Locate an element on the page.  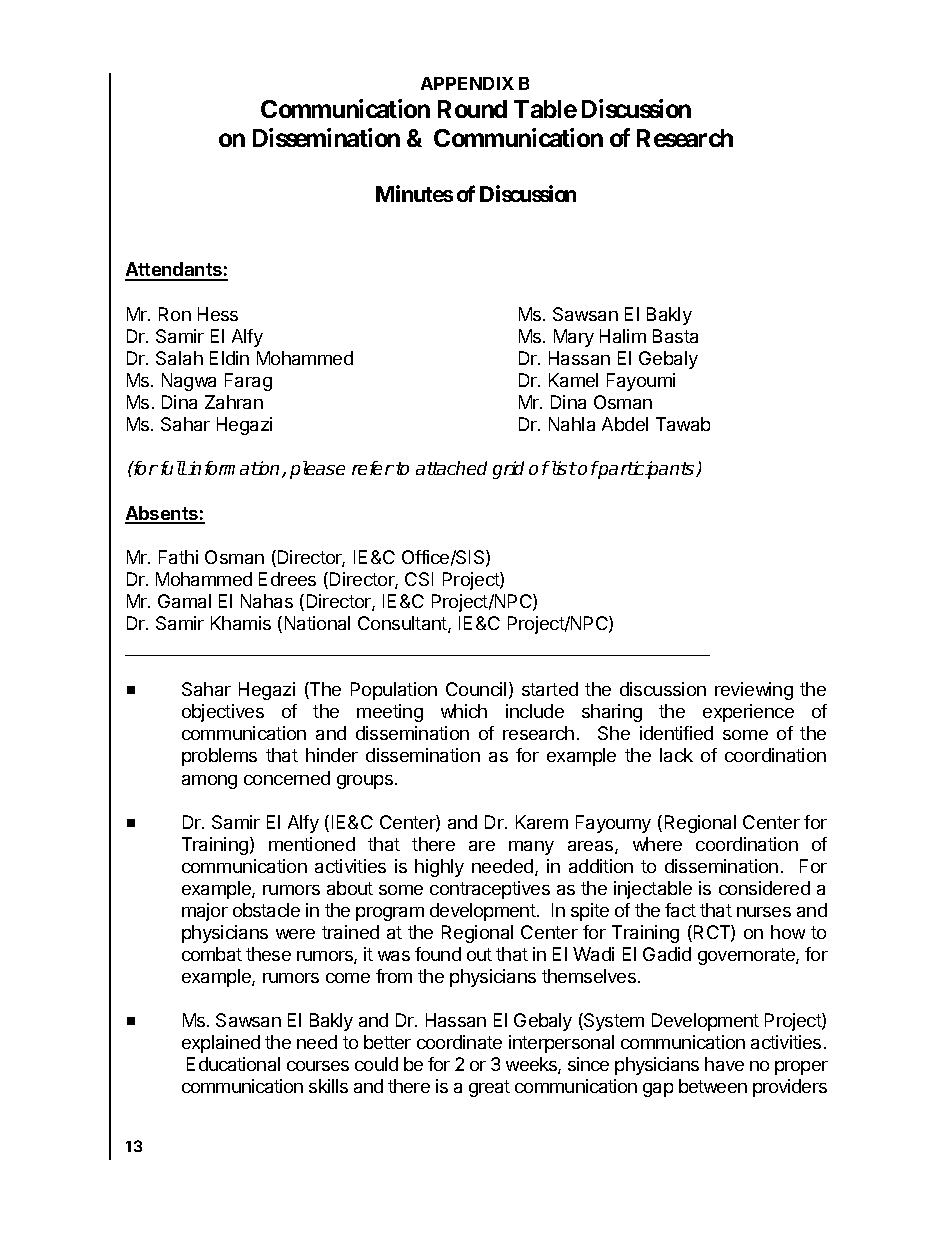
where is located at coordinates (657, 844).
